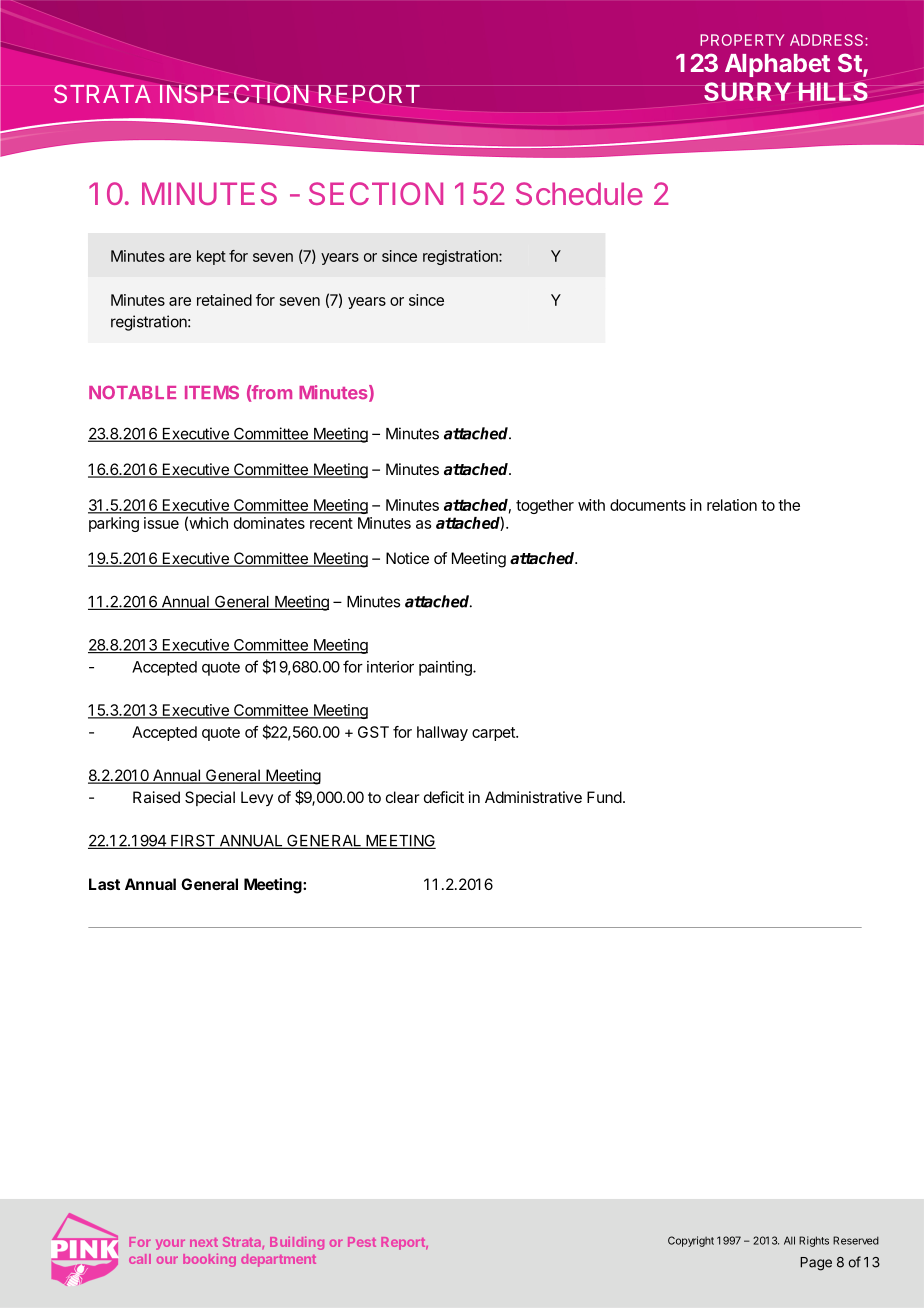 Image resolution: width=924 pixels, height=1308 pixels. I want to click on together, so click(545, 506).
